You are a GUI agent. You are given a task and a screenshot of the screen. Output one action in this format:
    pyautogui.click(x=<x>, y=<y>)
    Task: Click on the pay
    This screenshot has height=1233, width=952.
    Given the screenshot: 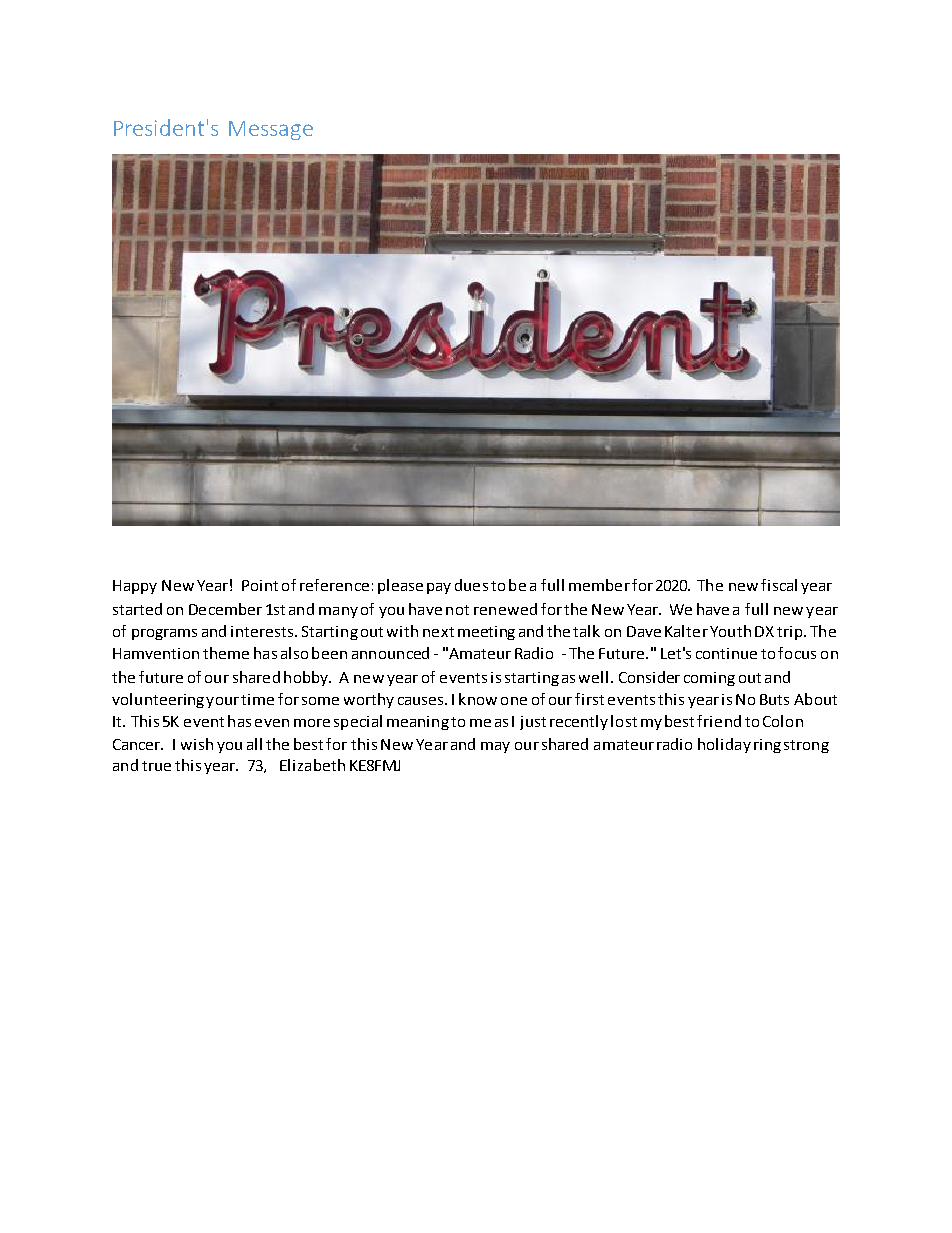 What is the action you would take?
    pyautogui.click(x=439, y=588)
